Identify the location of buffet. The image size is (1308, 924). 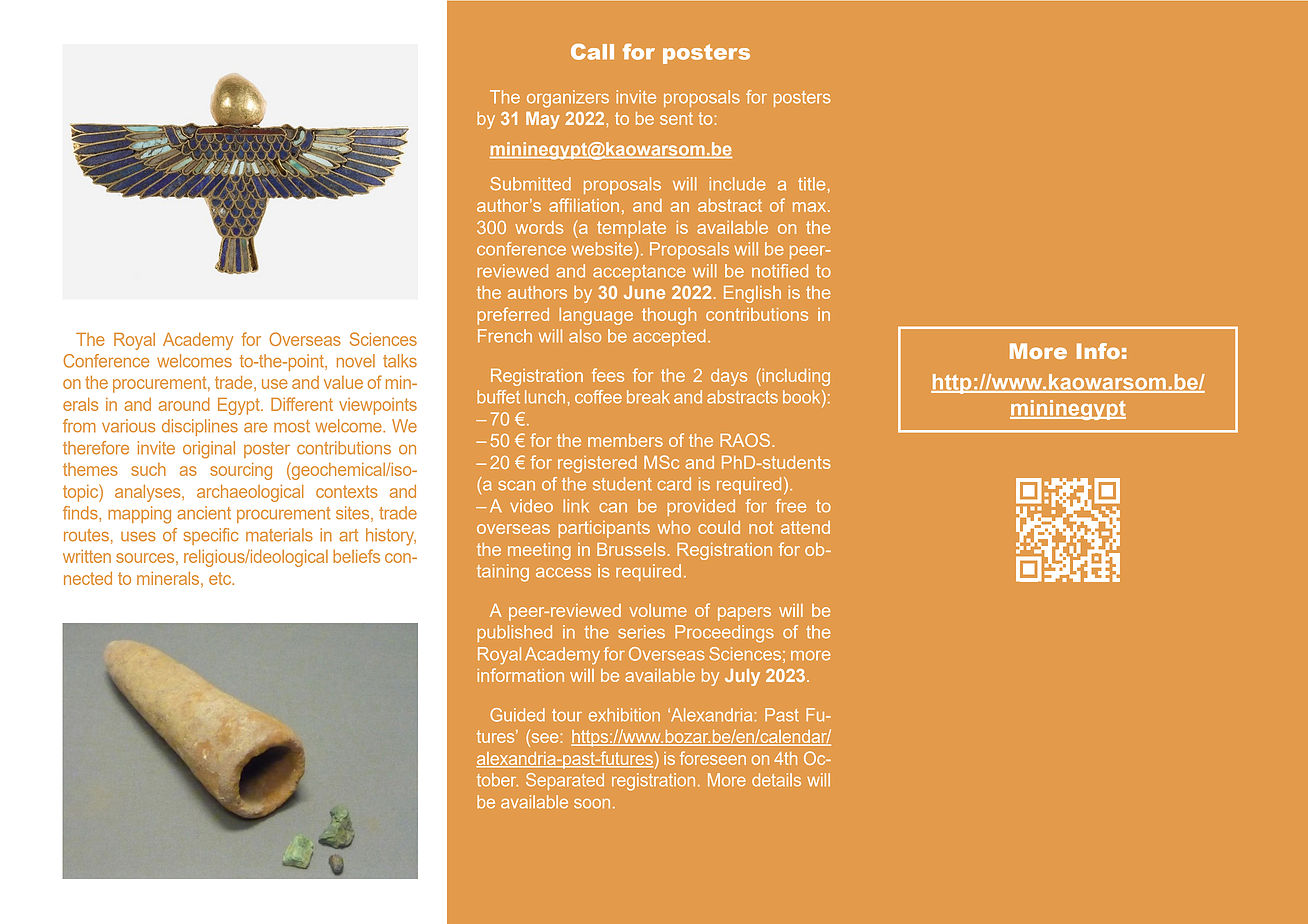
(498, 397).
